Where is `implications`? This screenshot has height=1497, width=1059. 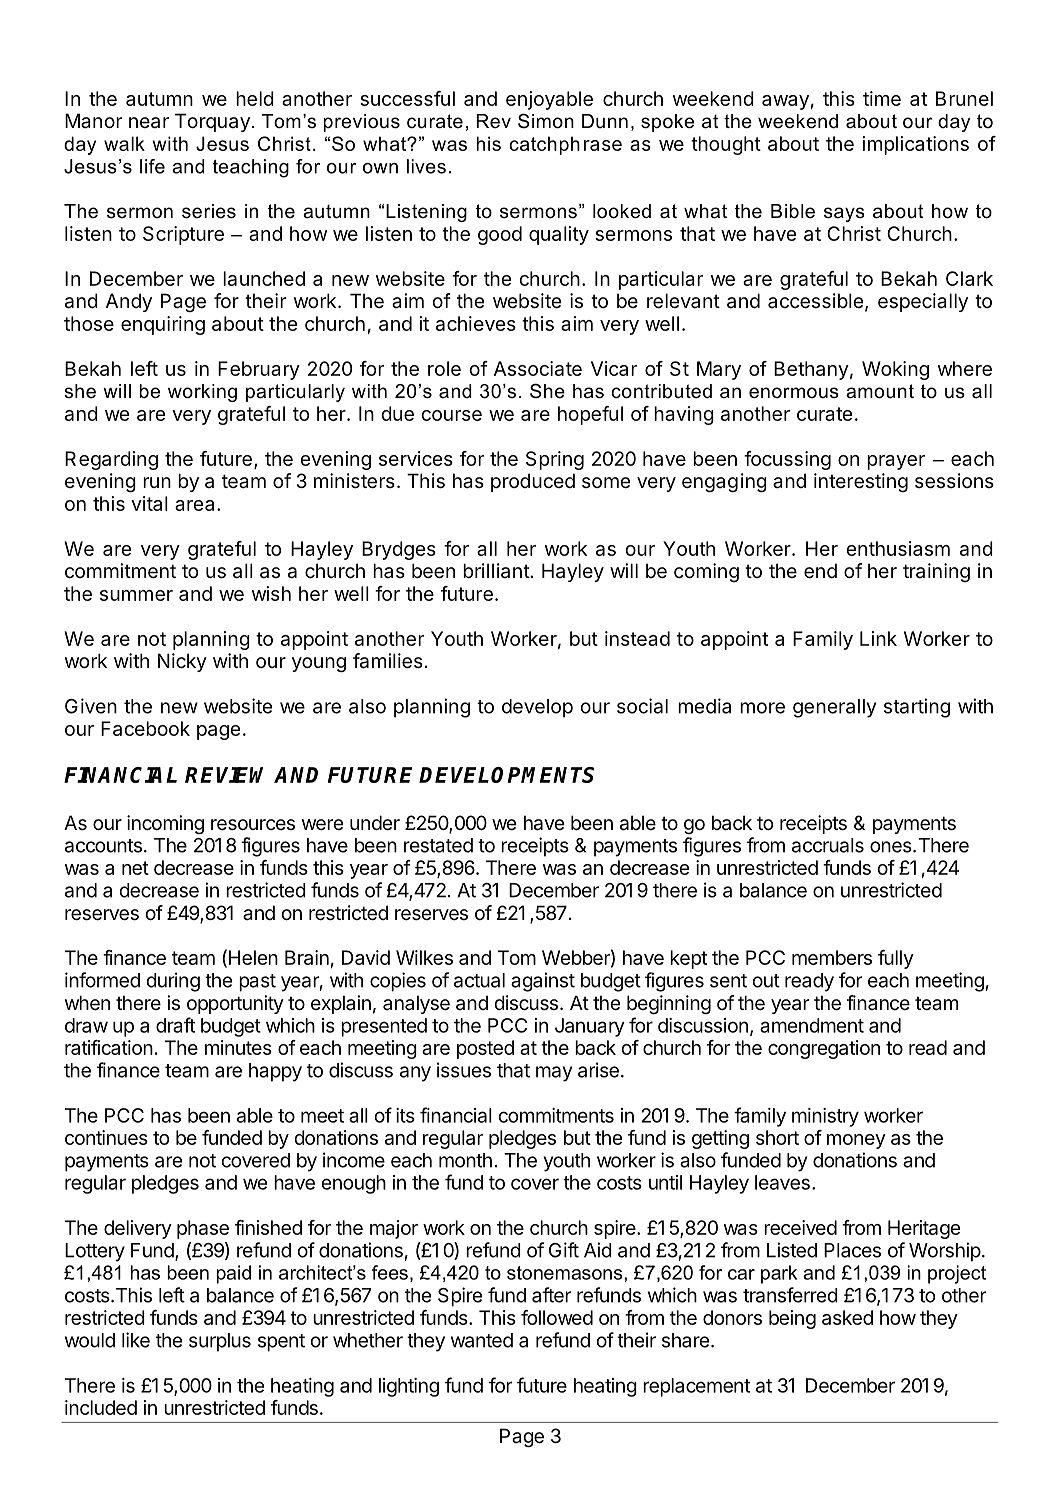 implications is located at coordinates (916, 145).
